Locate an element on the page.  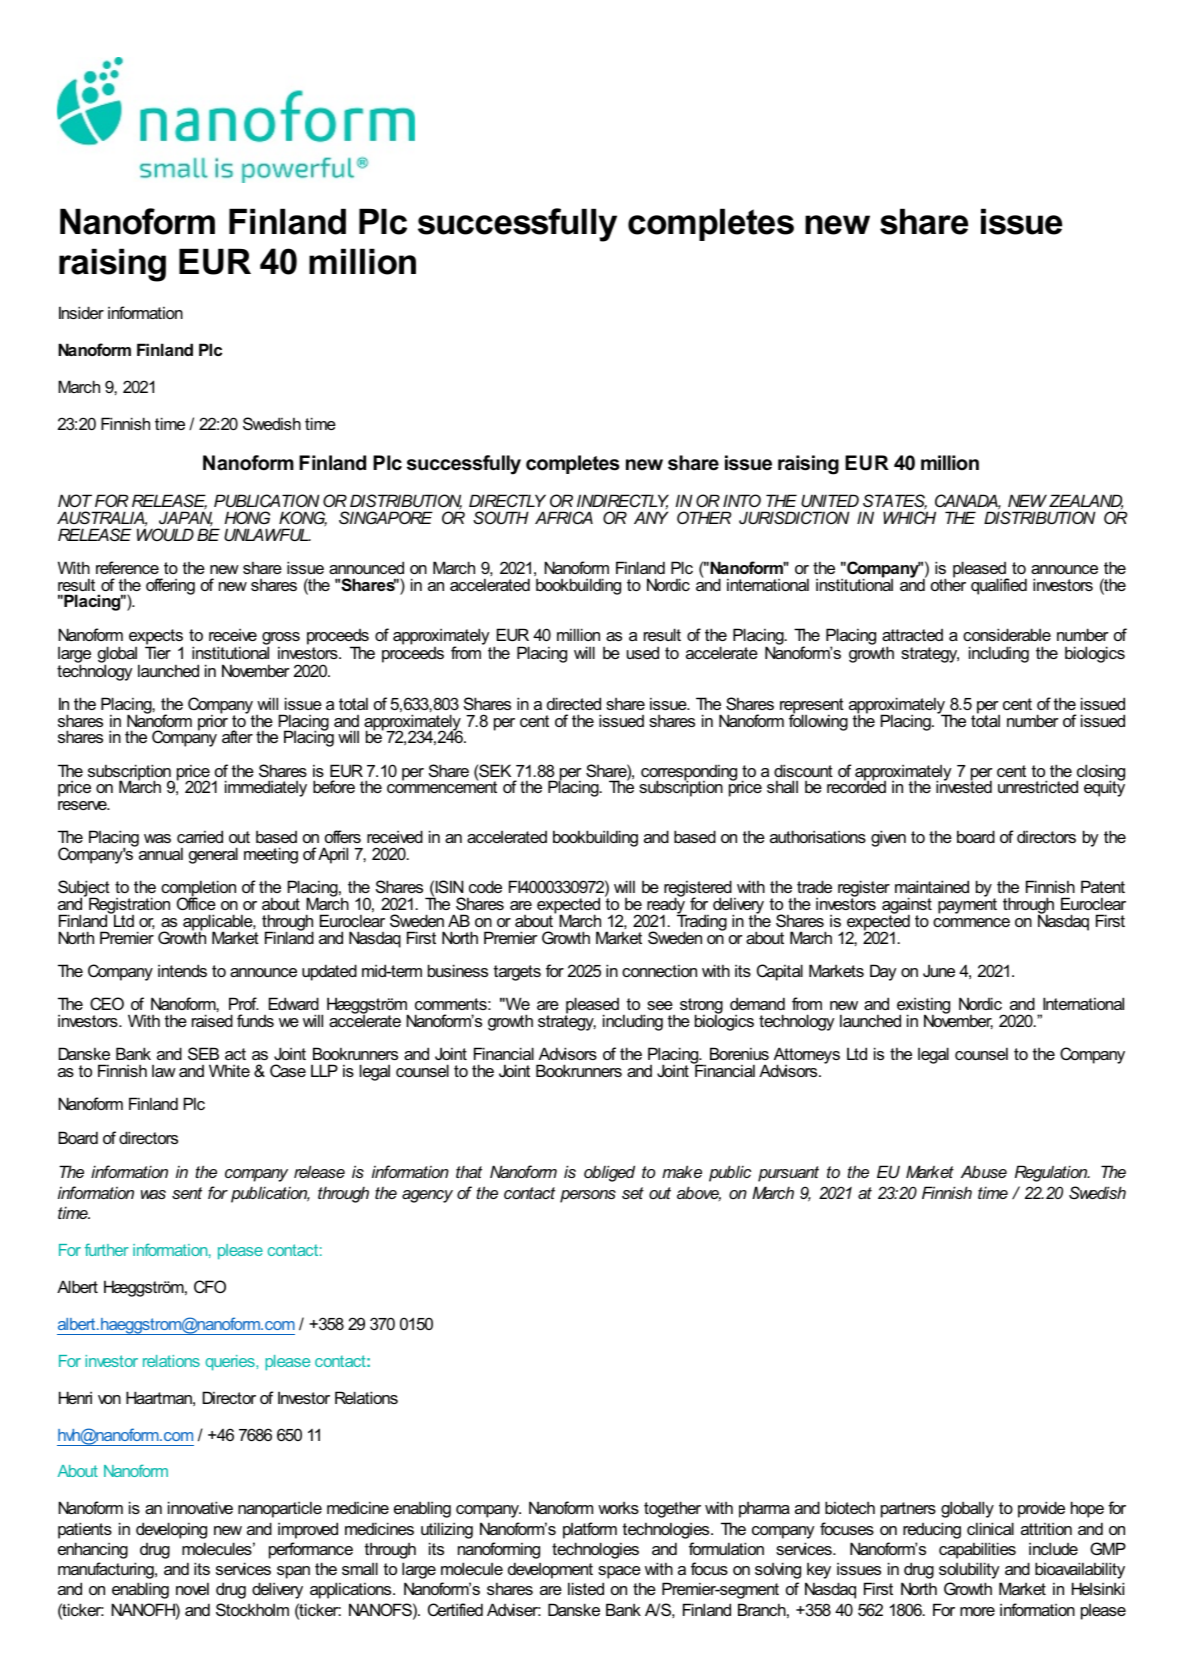
novel is located at coordinates (192, 1588).
